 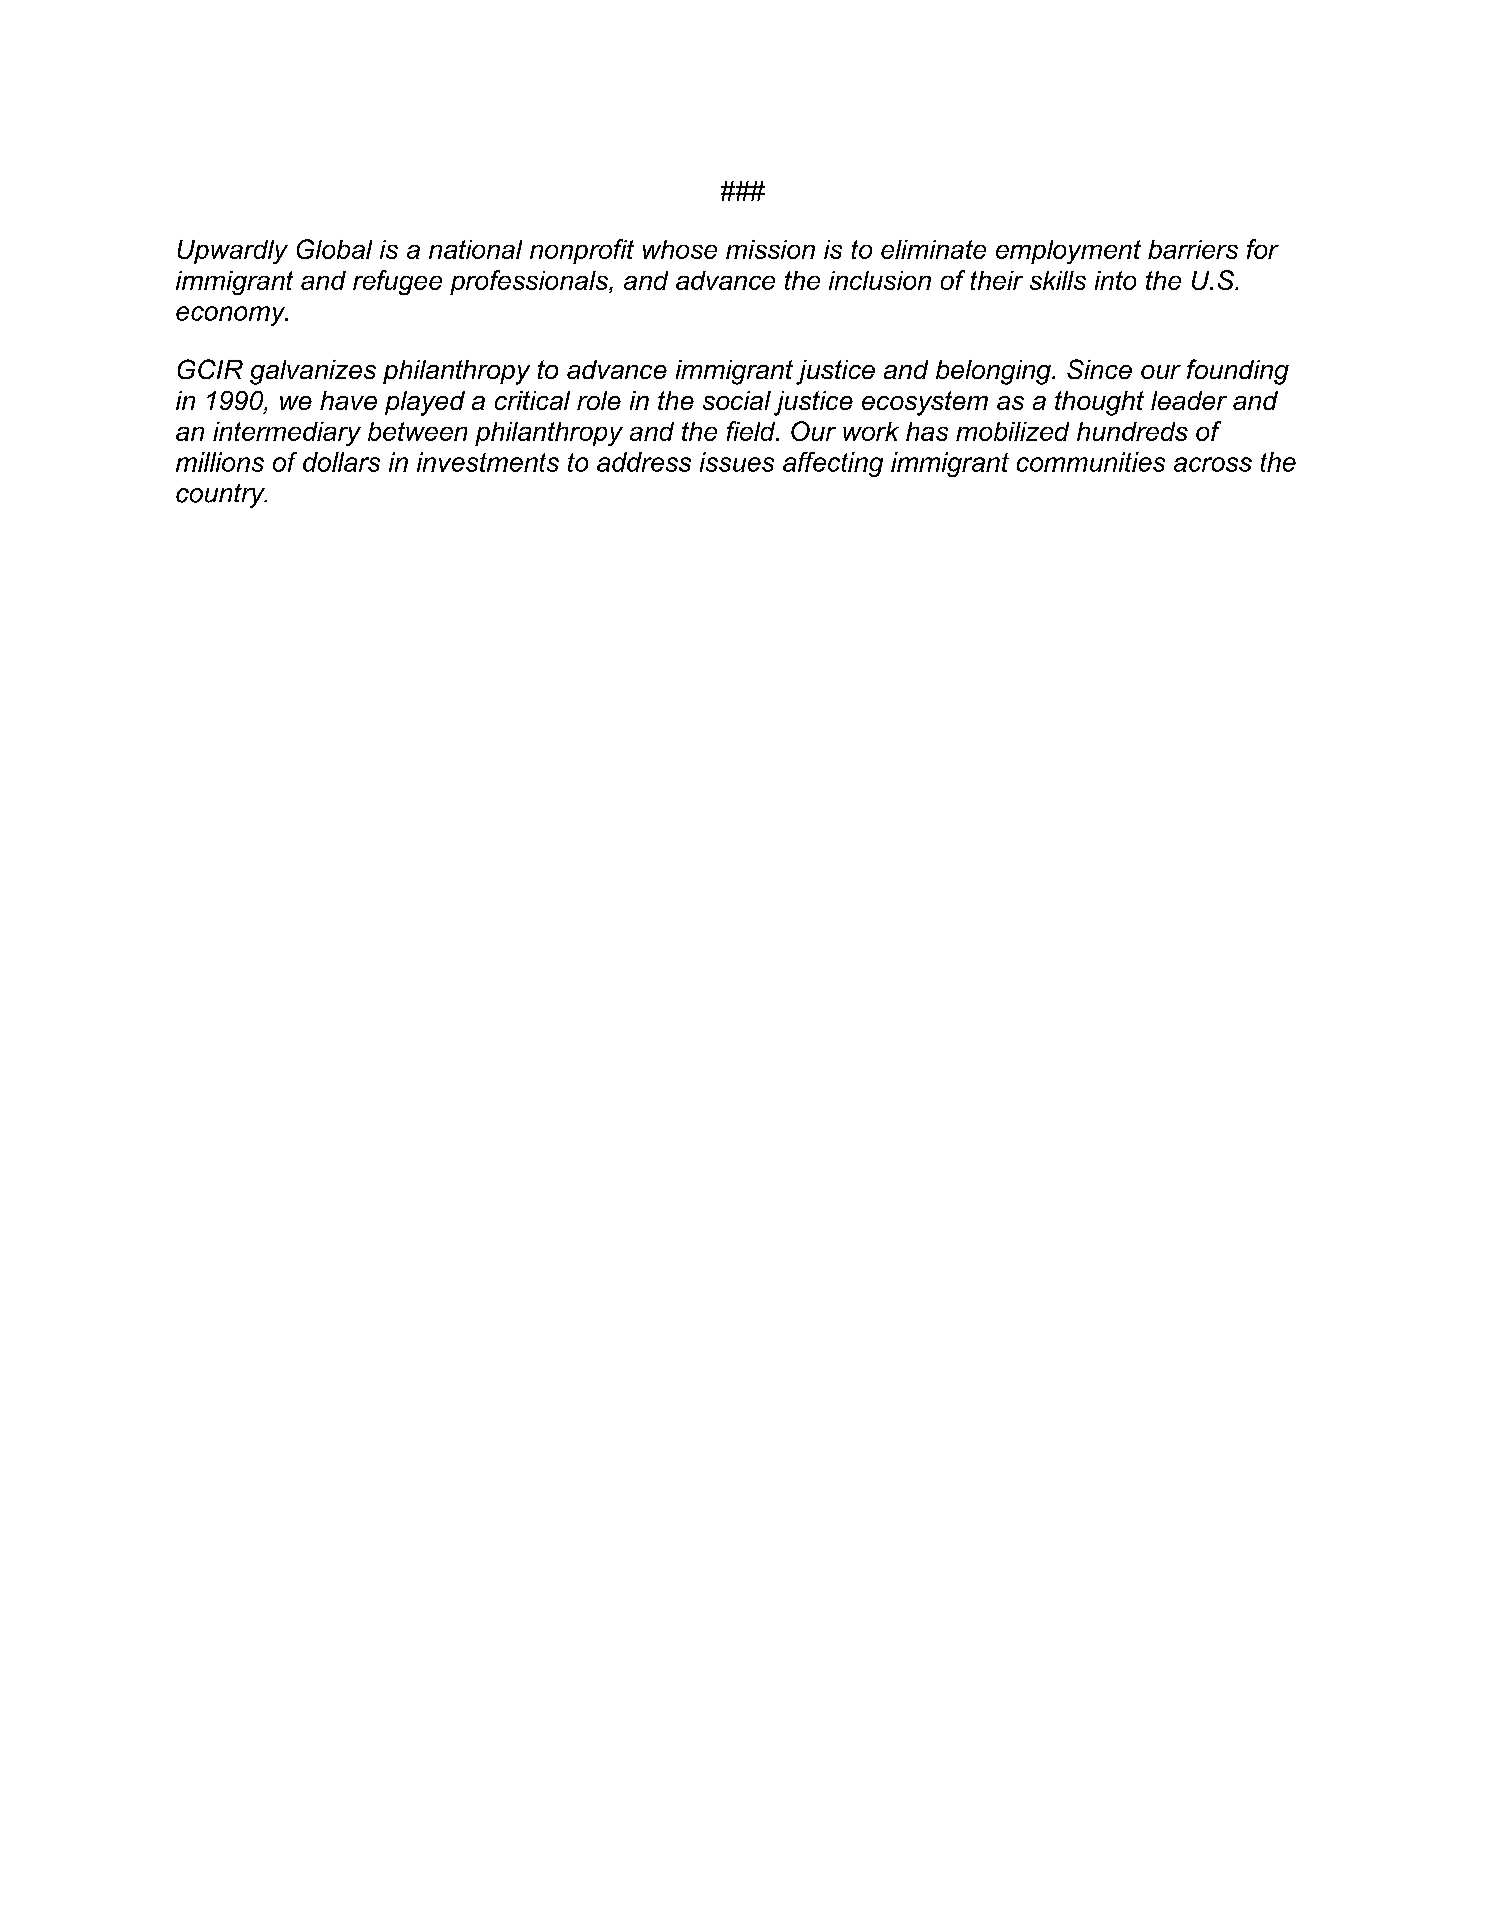 What do you see at coordinates (334, 249) in the document?
I see `Global` at bounding box center [334, 249].
